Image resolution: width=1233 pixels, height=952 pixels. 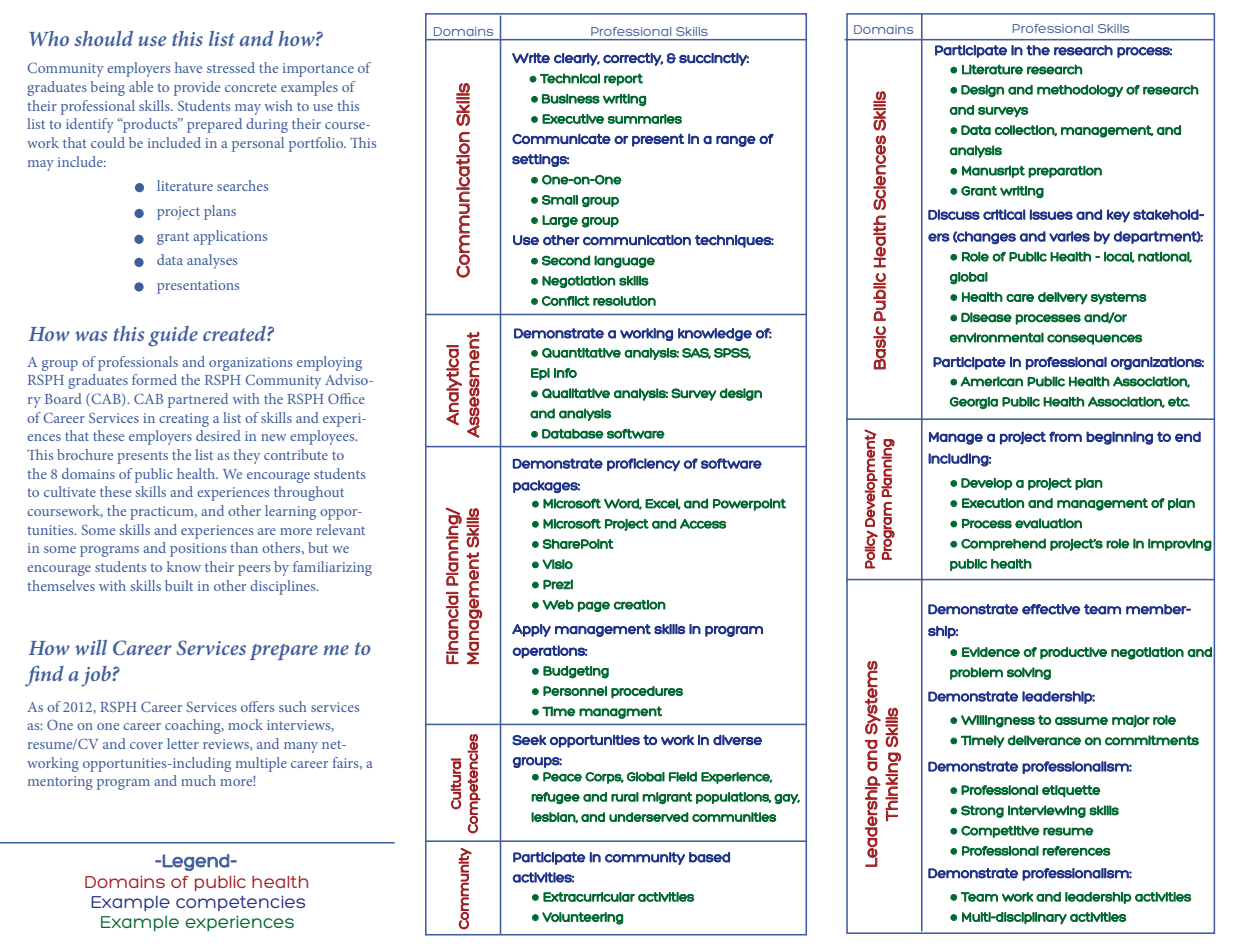 I want to click on Extracurricular, so click(x=589, y=897).
